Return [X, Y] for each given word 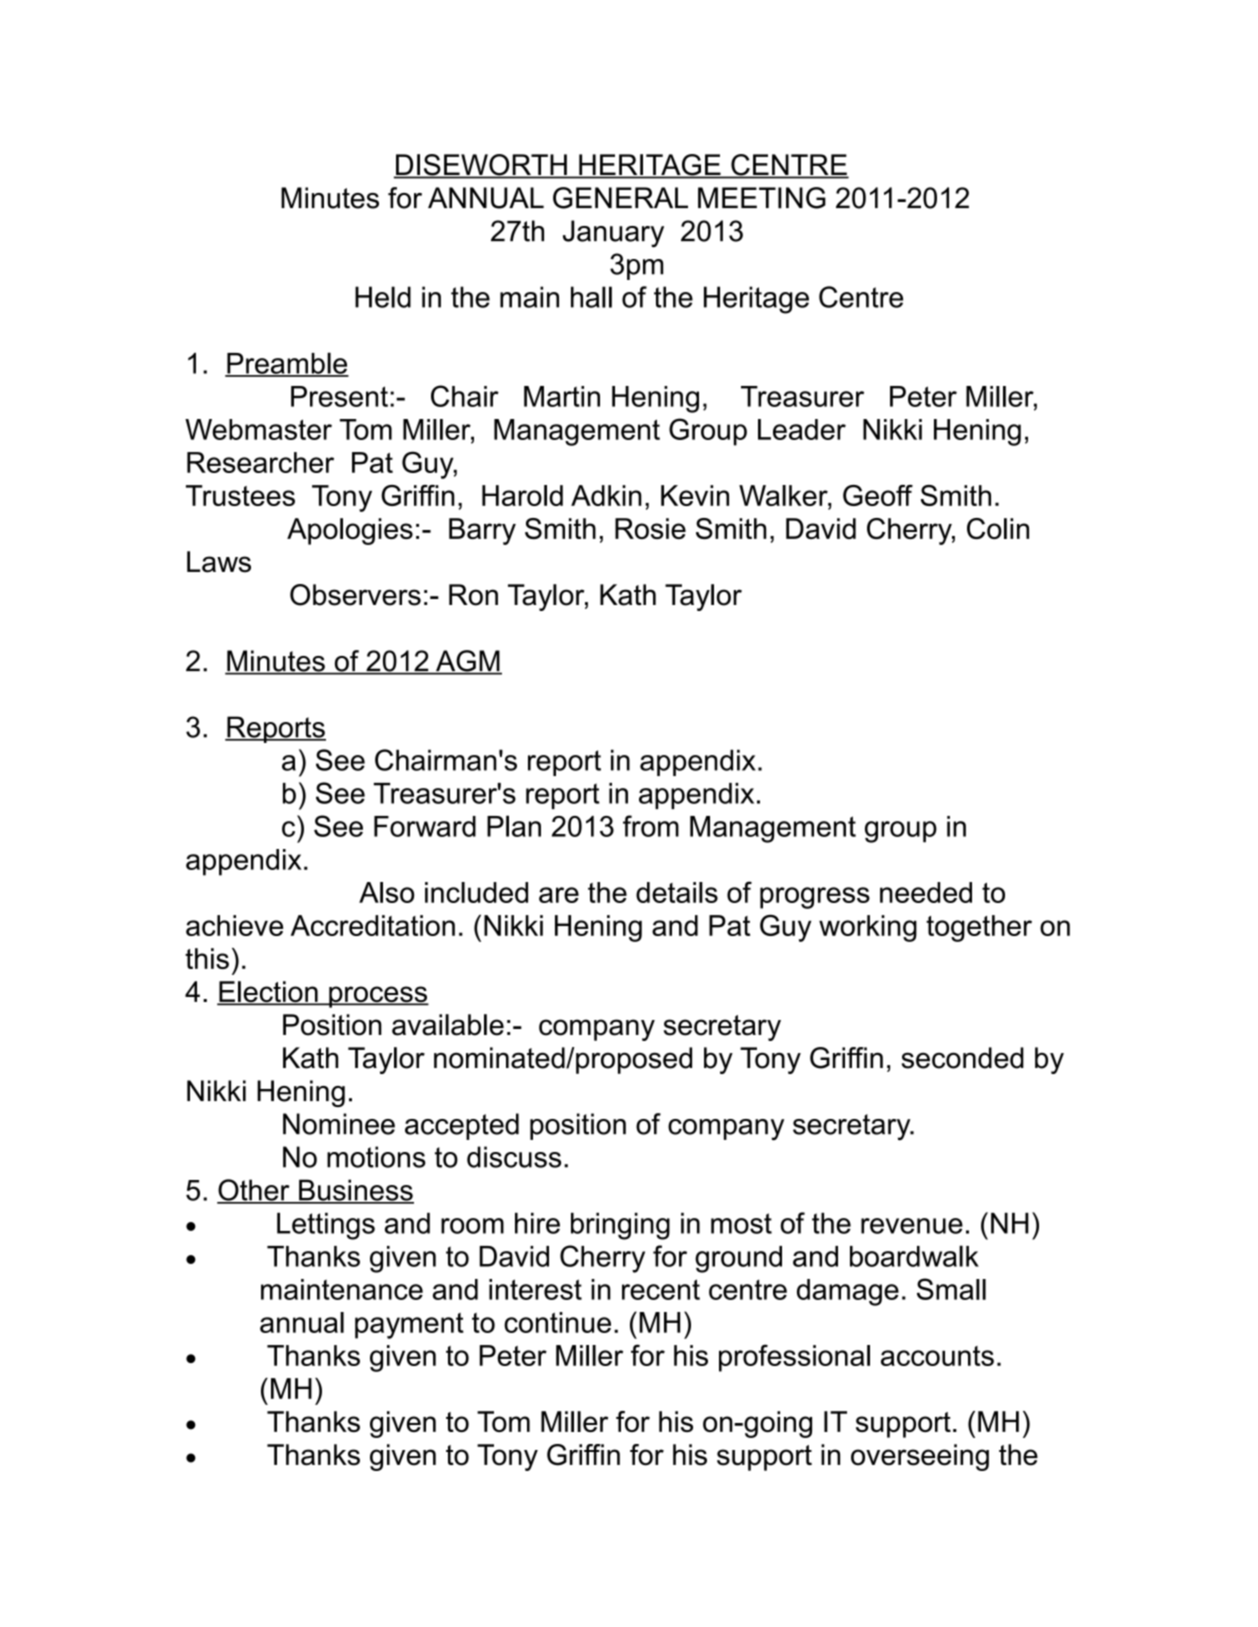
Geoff [878, 495]
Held [383, 297]
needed [926, 892]
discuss [514, 1157]
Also [386, 892]
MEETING [762, 198]
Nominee [339, 1124]
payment [409, 1326]
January [613, 234]
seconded [963, 1058]
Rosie [650, 528]
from [651, 826]
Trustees [240, 495]
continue [557, 1322]
